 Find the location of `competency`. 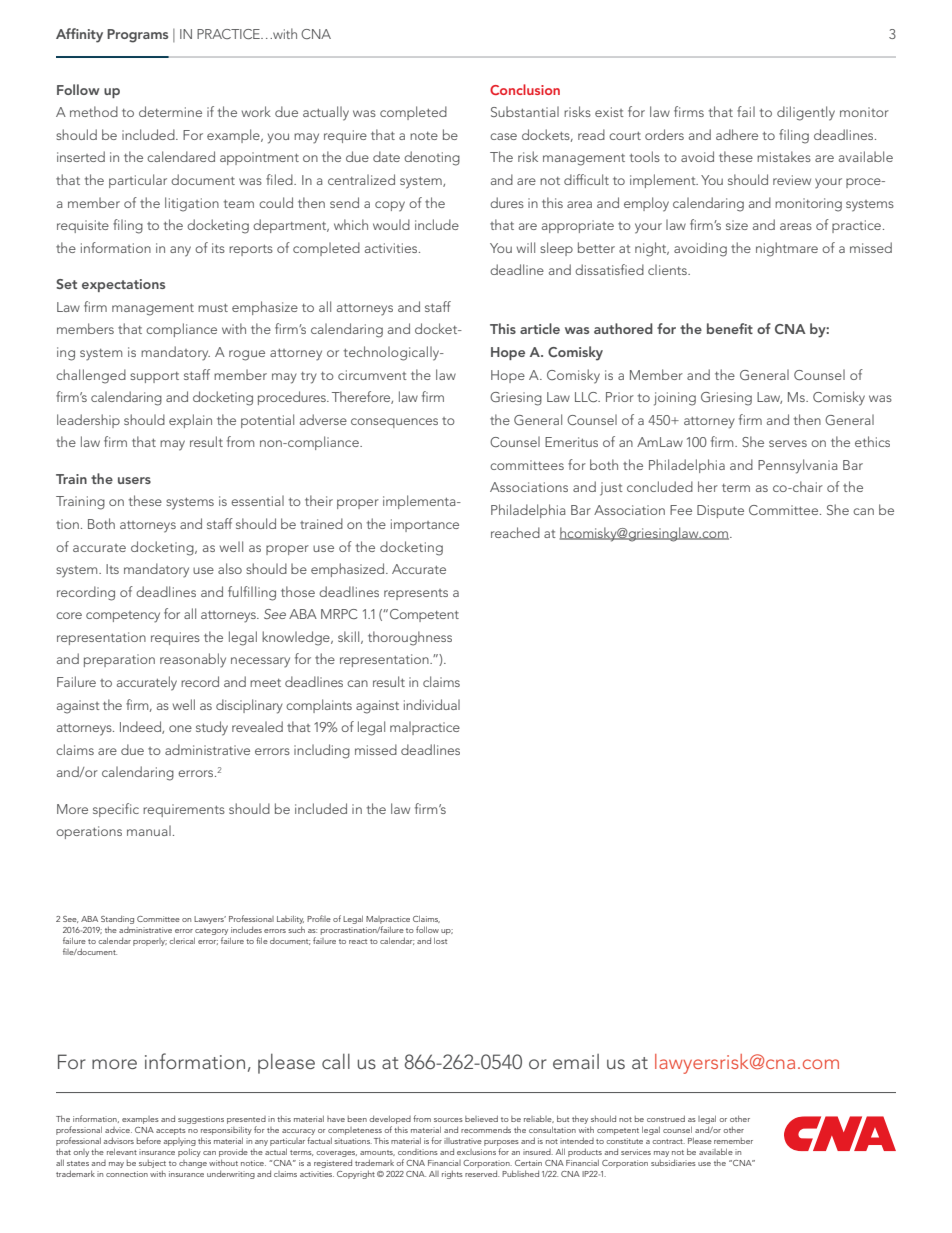

competency is located at coordinates (123, 617).
